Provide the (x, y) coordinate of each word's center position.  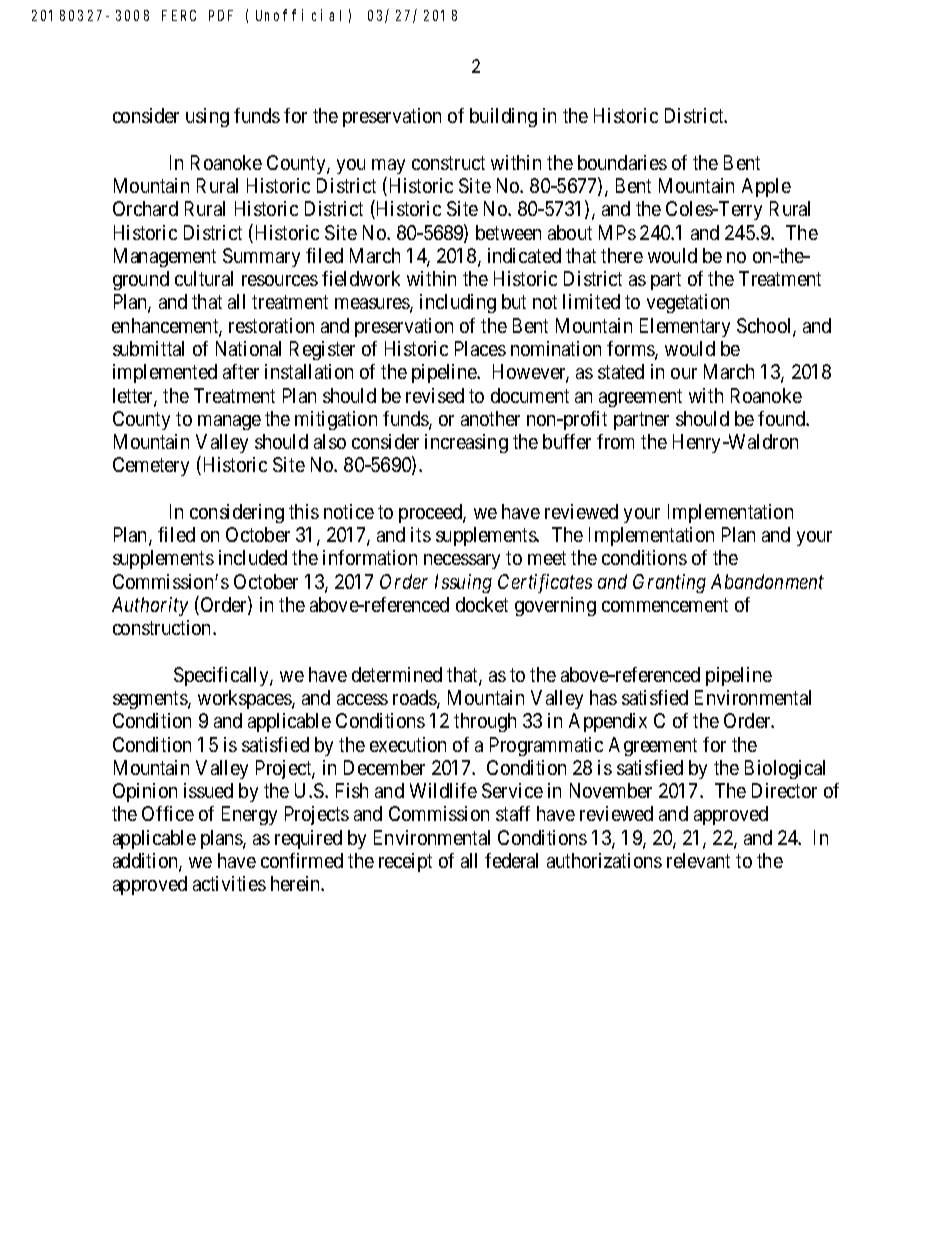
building (503, 117)
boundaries (622, 162)
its (421, 534)
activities (229, 883)
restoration (271, 325)
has (603, 697)
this (304, 511)
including (458, 303)
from (615, 441)
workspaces (245, 699)
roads (415, 699)
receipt (405, 862)
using (207, 117)
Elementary (685, 327)
